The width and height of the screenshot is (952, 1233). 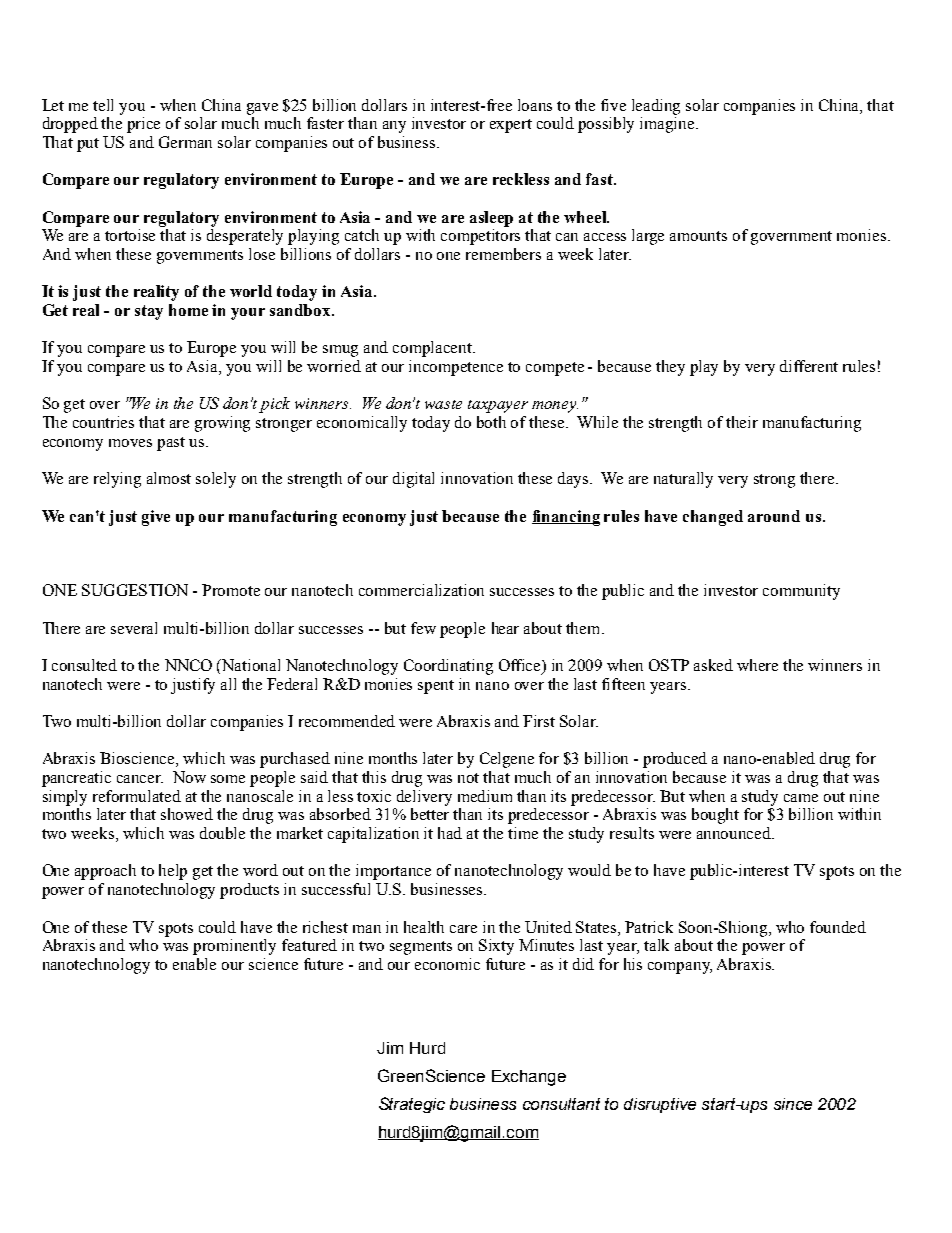 I want to click on prominently, so click(x=234, y=947).
